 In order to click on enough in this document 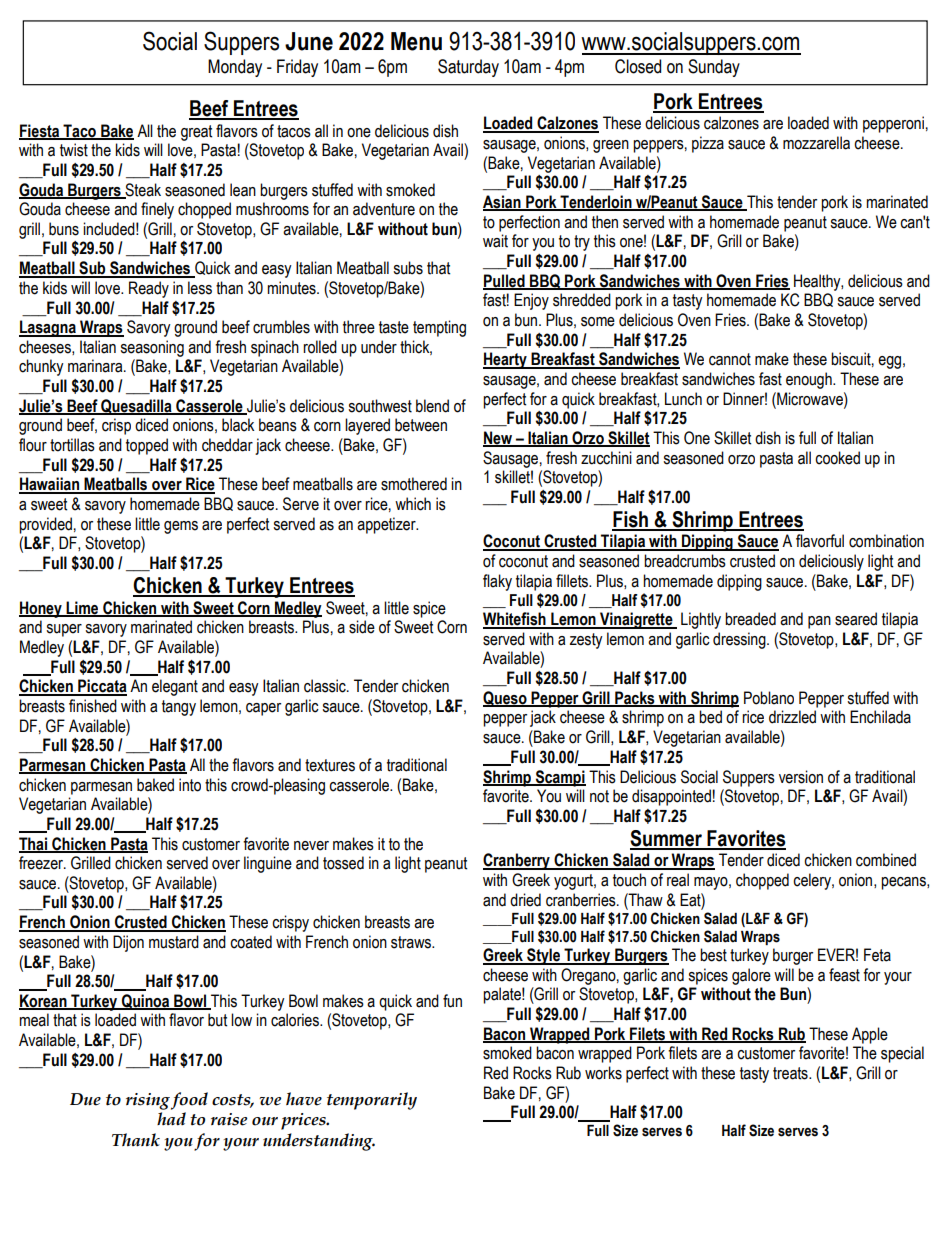, I will do `click(810, 380)`.
